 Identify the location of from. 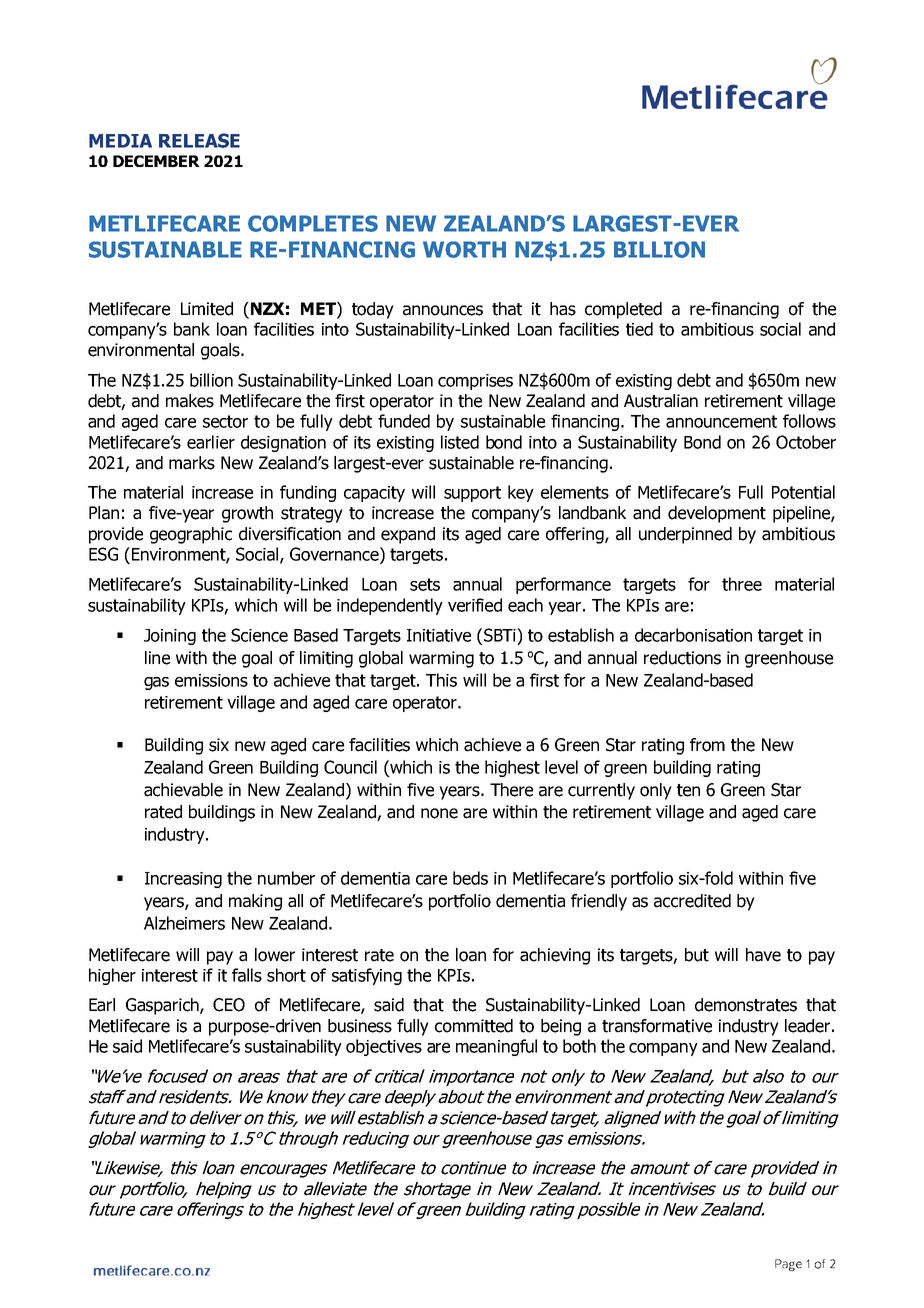
(707, 745).
